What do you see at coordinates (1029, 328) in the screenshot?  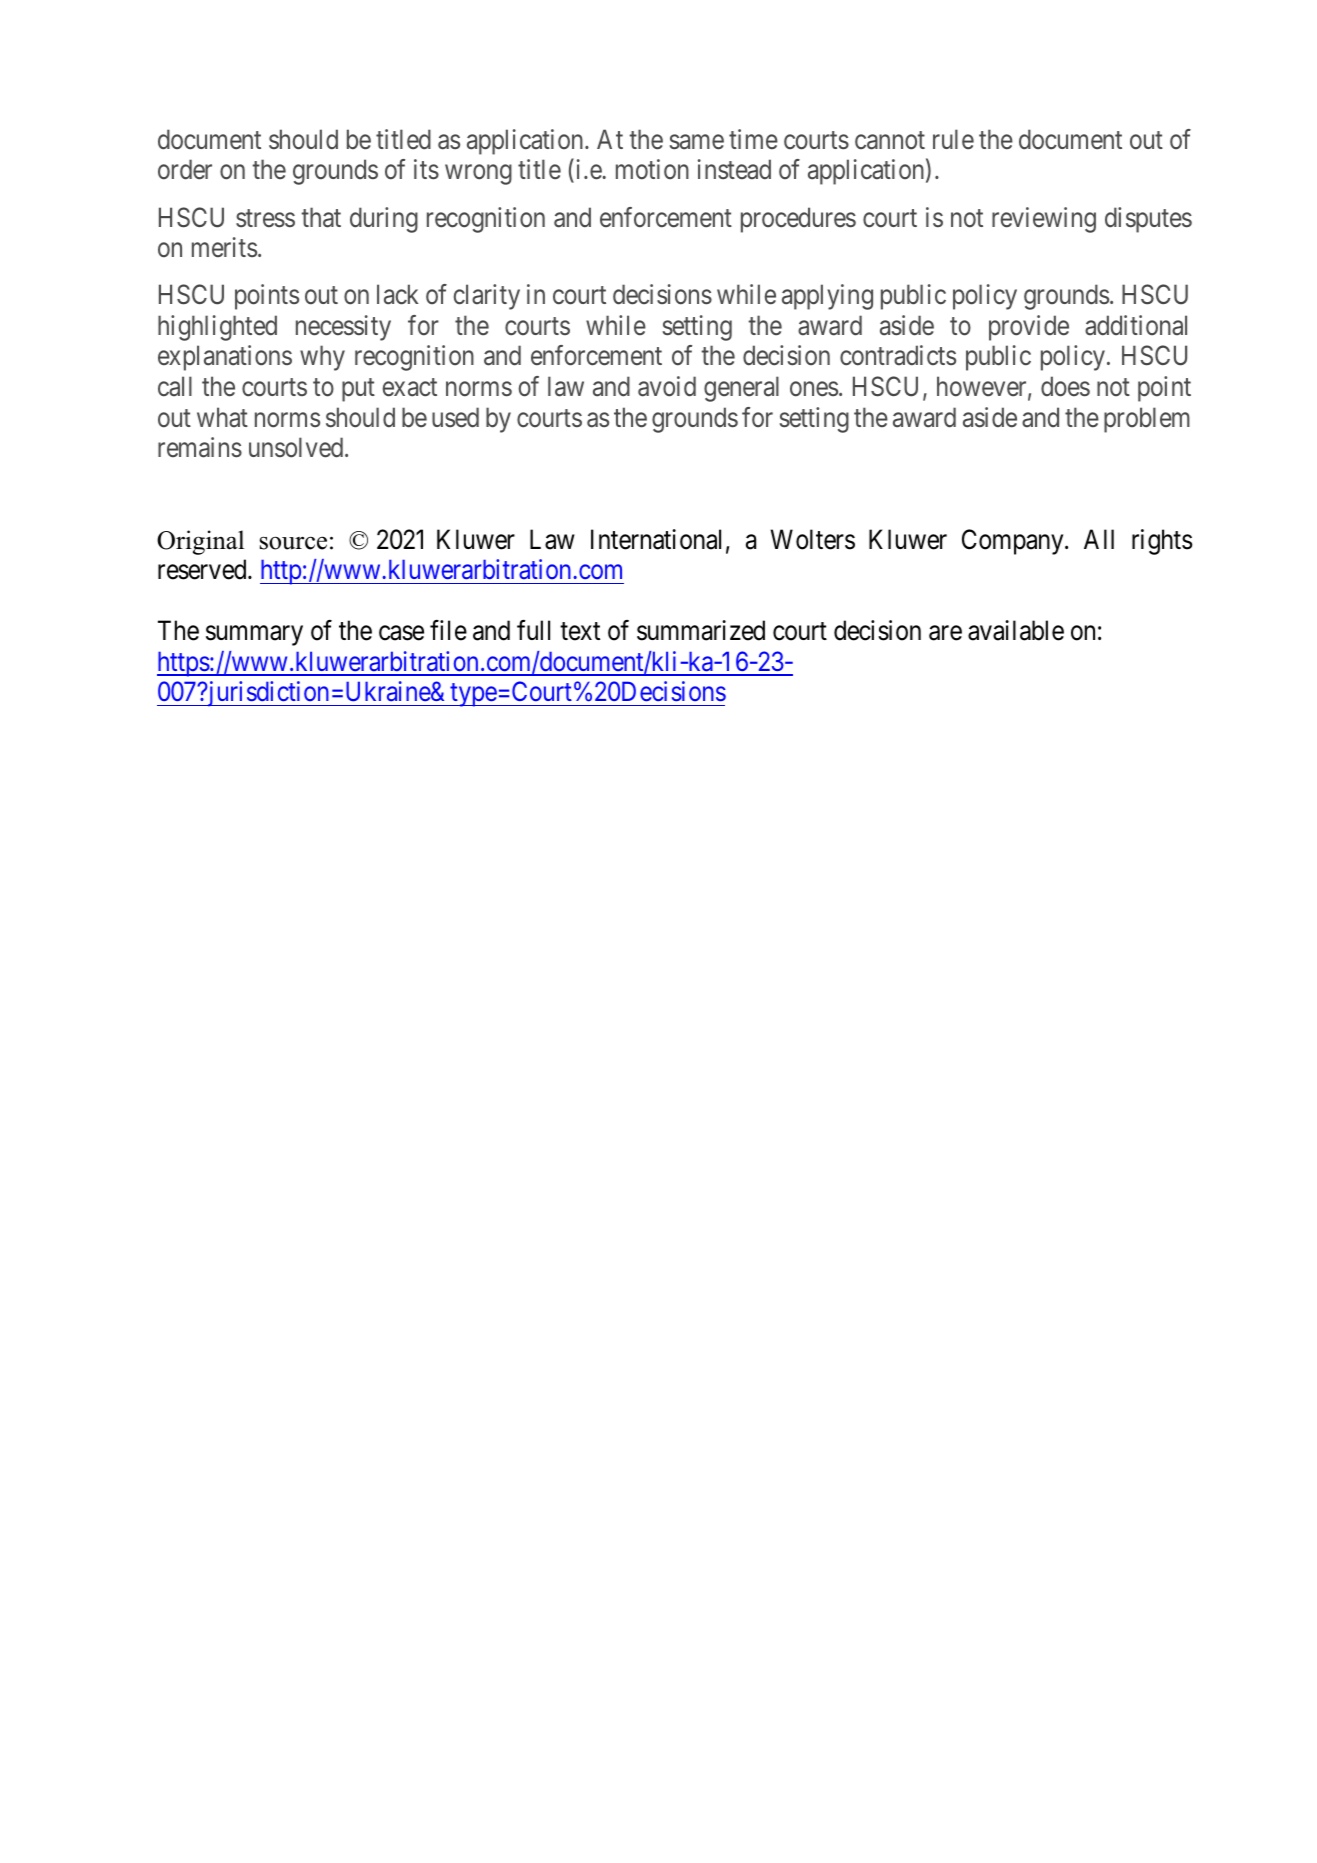 I see `provide` at bounding box center [1029, 328].
